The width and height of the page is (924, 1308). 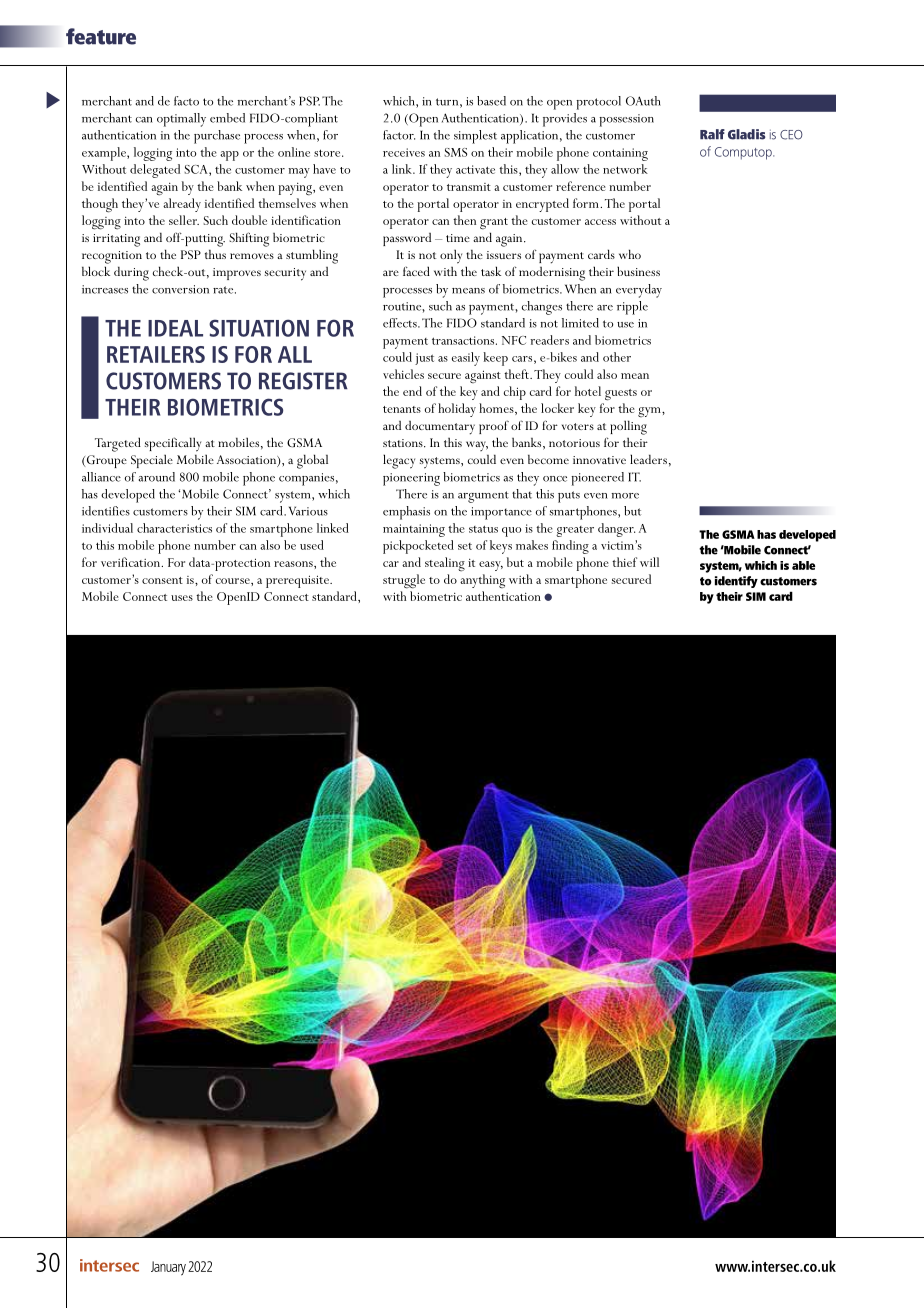 What do you see at coordinates (712, 134) in the page?
I see `Ralf` at bounding box center [712, 134].
